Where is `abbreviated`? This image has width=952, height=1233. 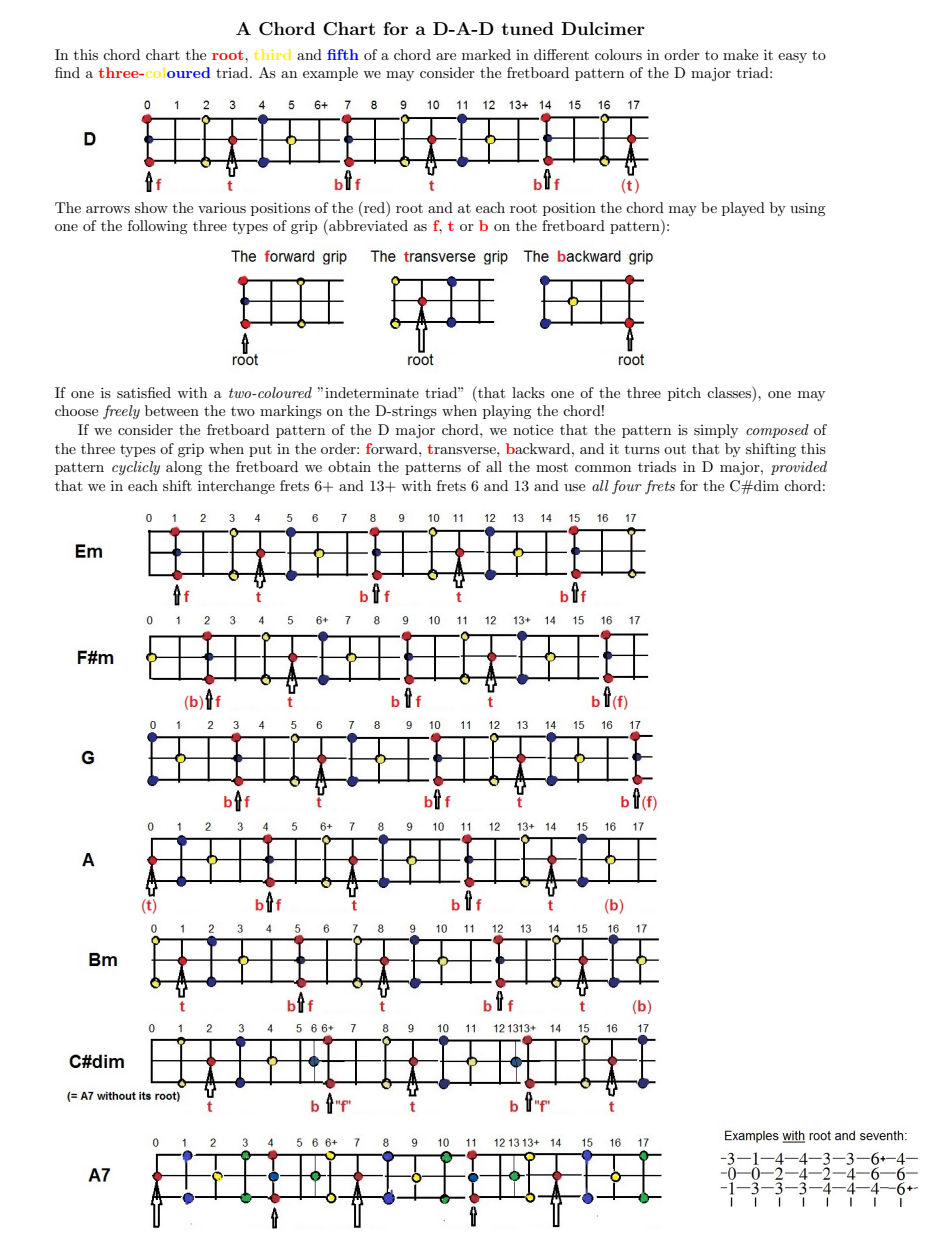
abbreviated is located at coordinates (367, 225).
